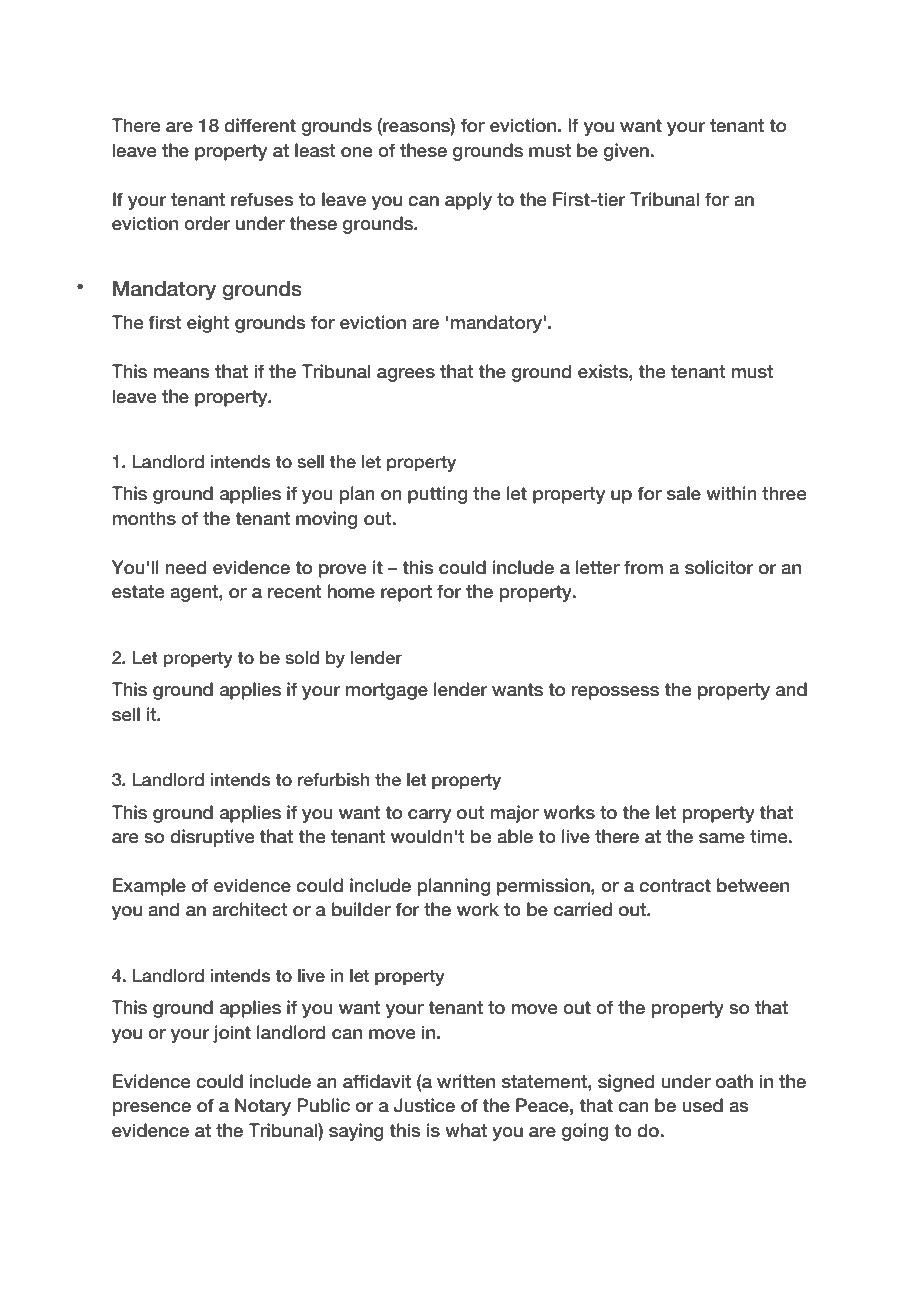  I want to click on different, so click(260, 125).
